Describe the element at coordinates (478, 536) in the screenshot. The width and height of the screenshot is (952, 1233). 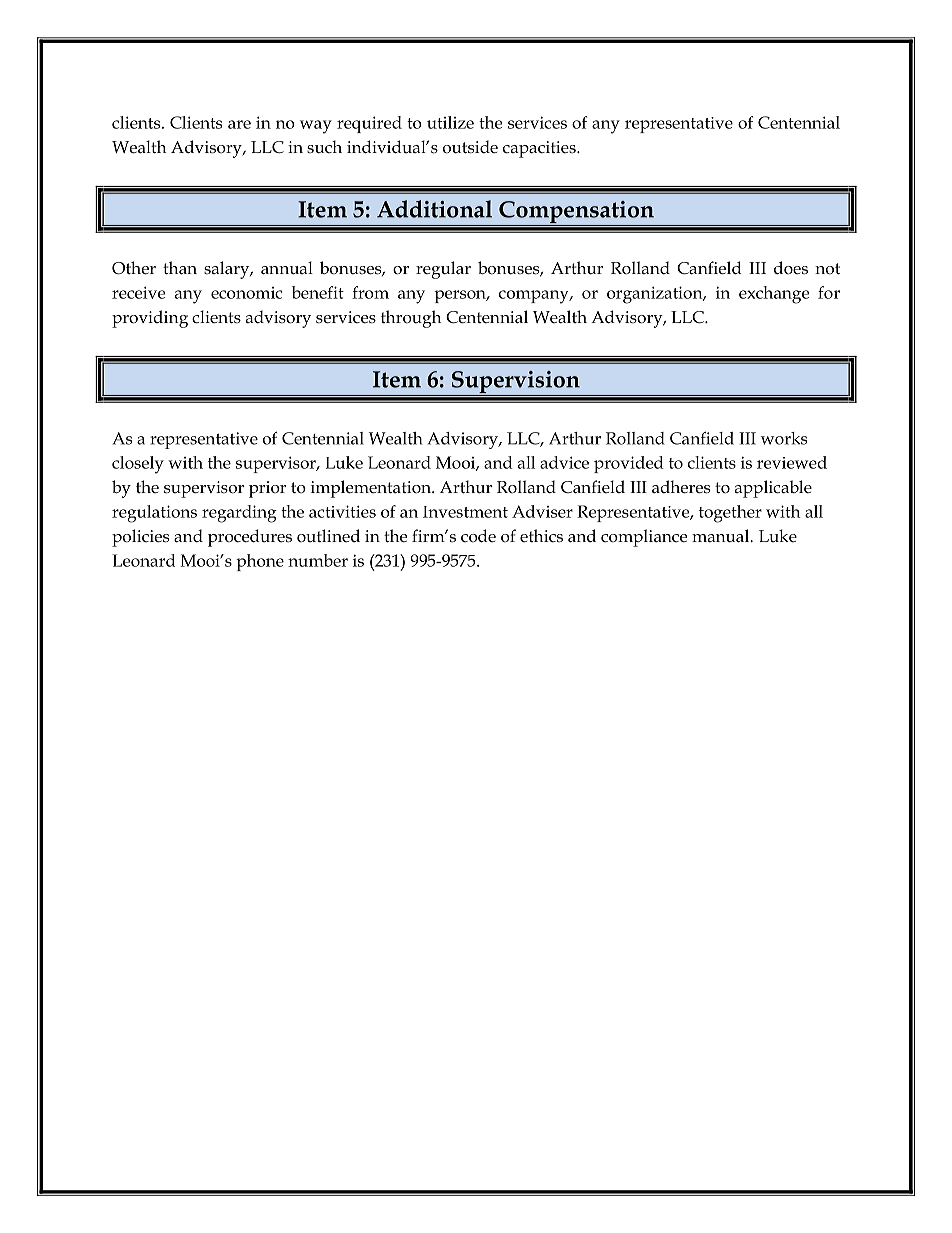
I see `code` at that location.
